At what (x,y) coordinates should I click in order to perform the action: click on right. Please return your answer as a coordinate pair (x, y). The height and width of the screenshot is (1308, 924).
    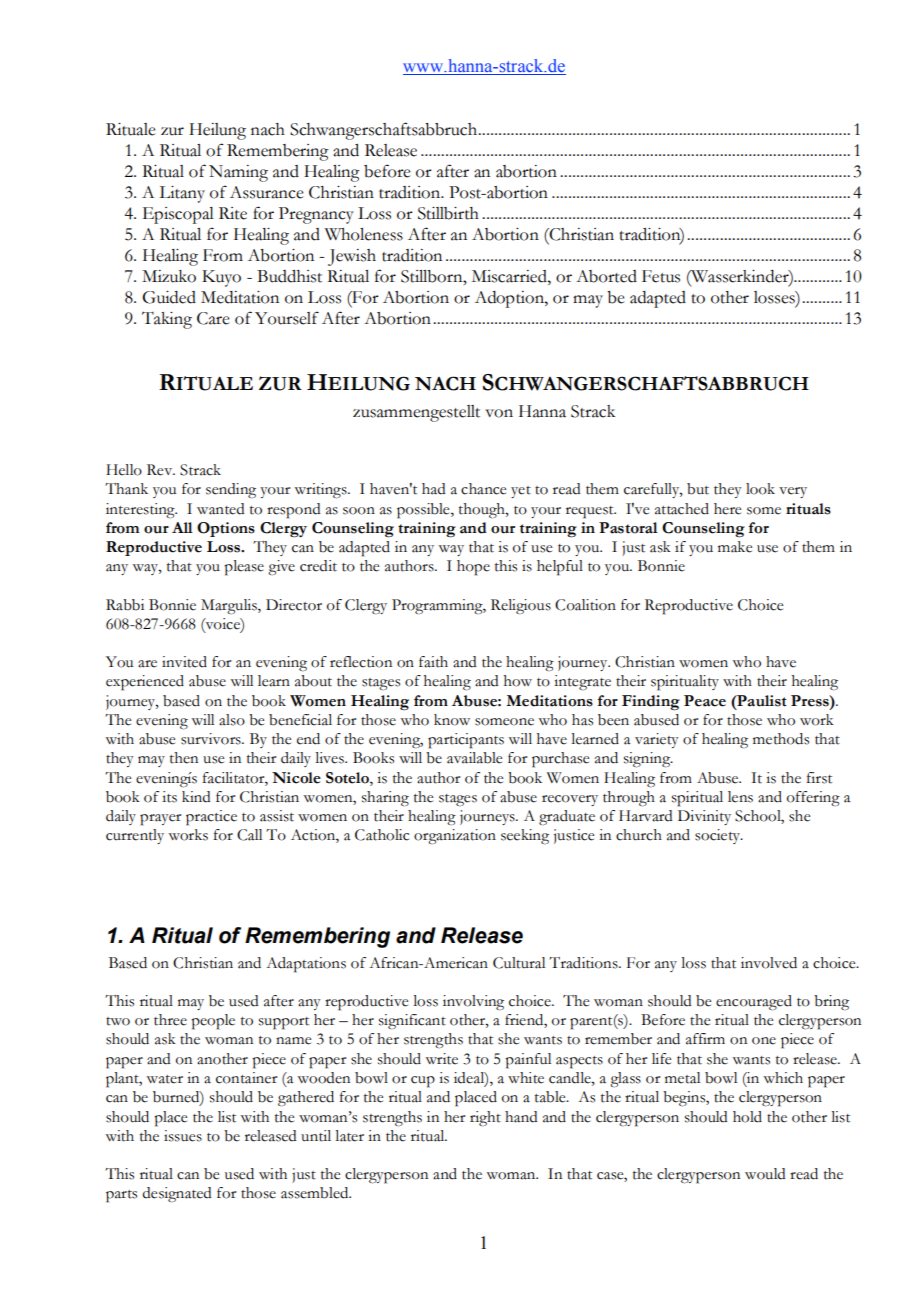
    Looking at the image, I should click on (485, 1119).
